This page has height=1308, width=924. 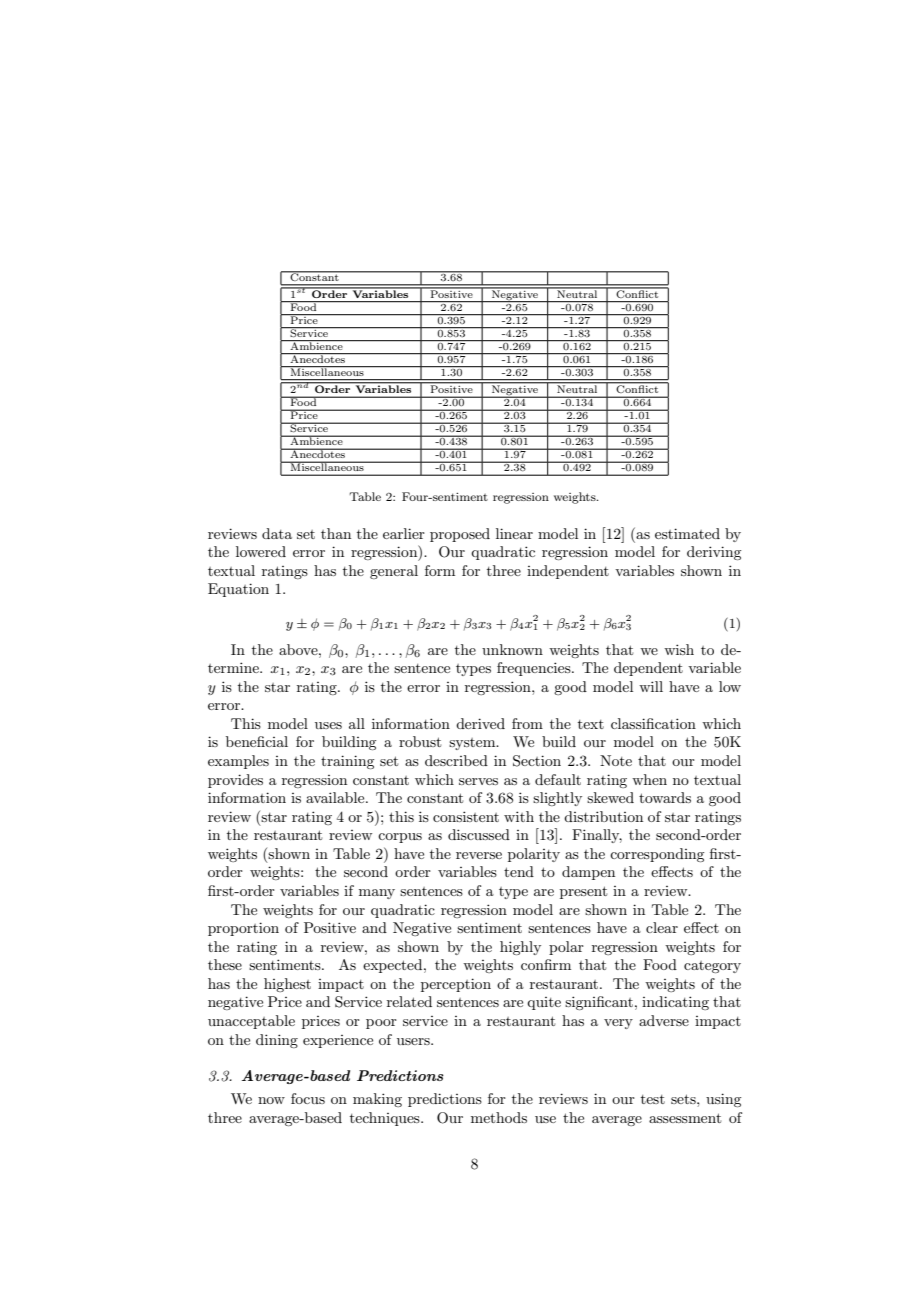 What do you see at coordinates (243, 929) in the page?
I see `proportion` at bounding box center [243, 929].
